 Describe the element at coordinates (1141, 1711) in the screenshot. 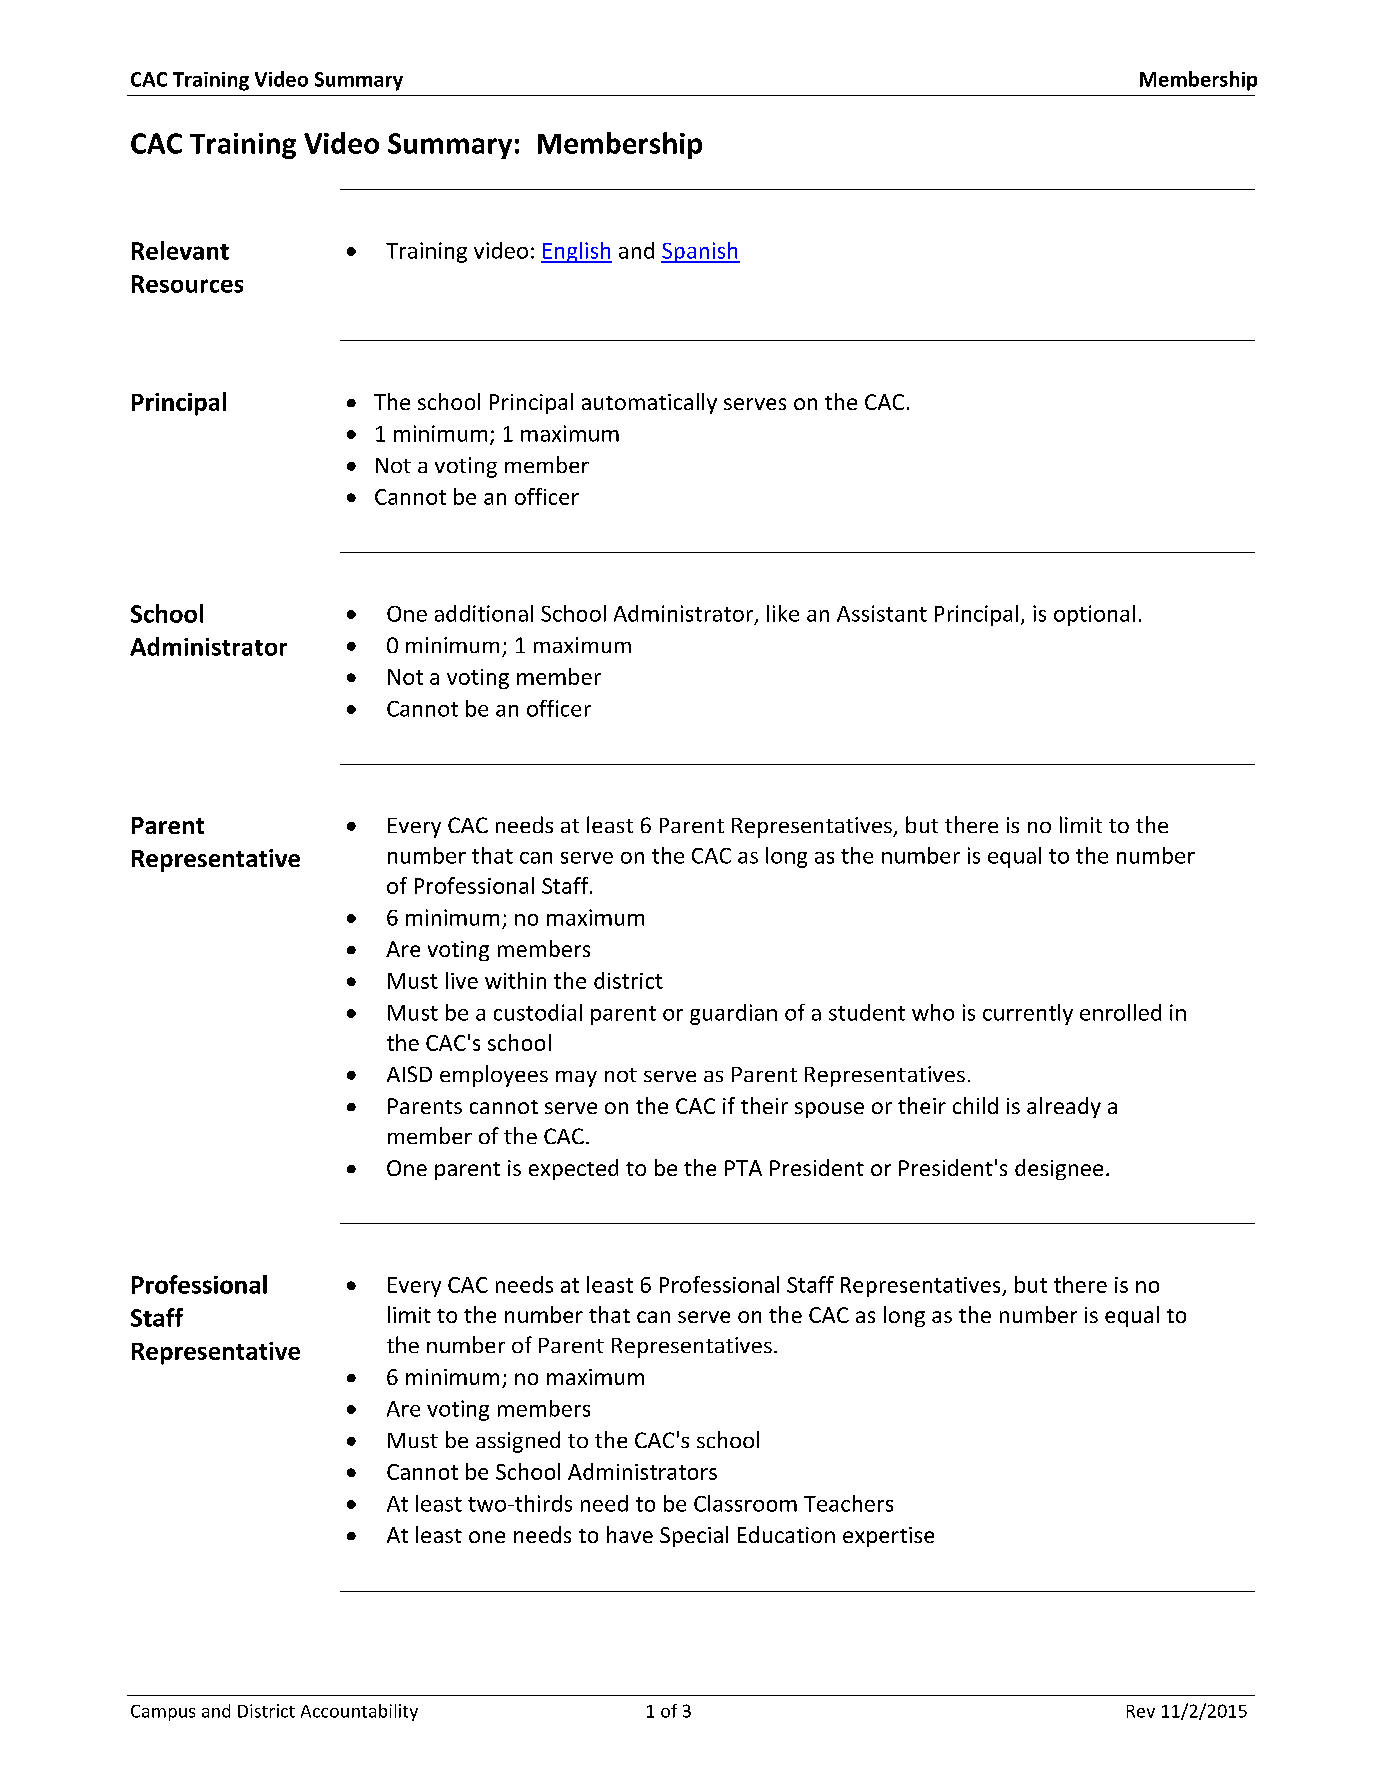

I see `Rev` at that location.
